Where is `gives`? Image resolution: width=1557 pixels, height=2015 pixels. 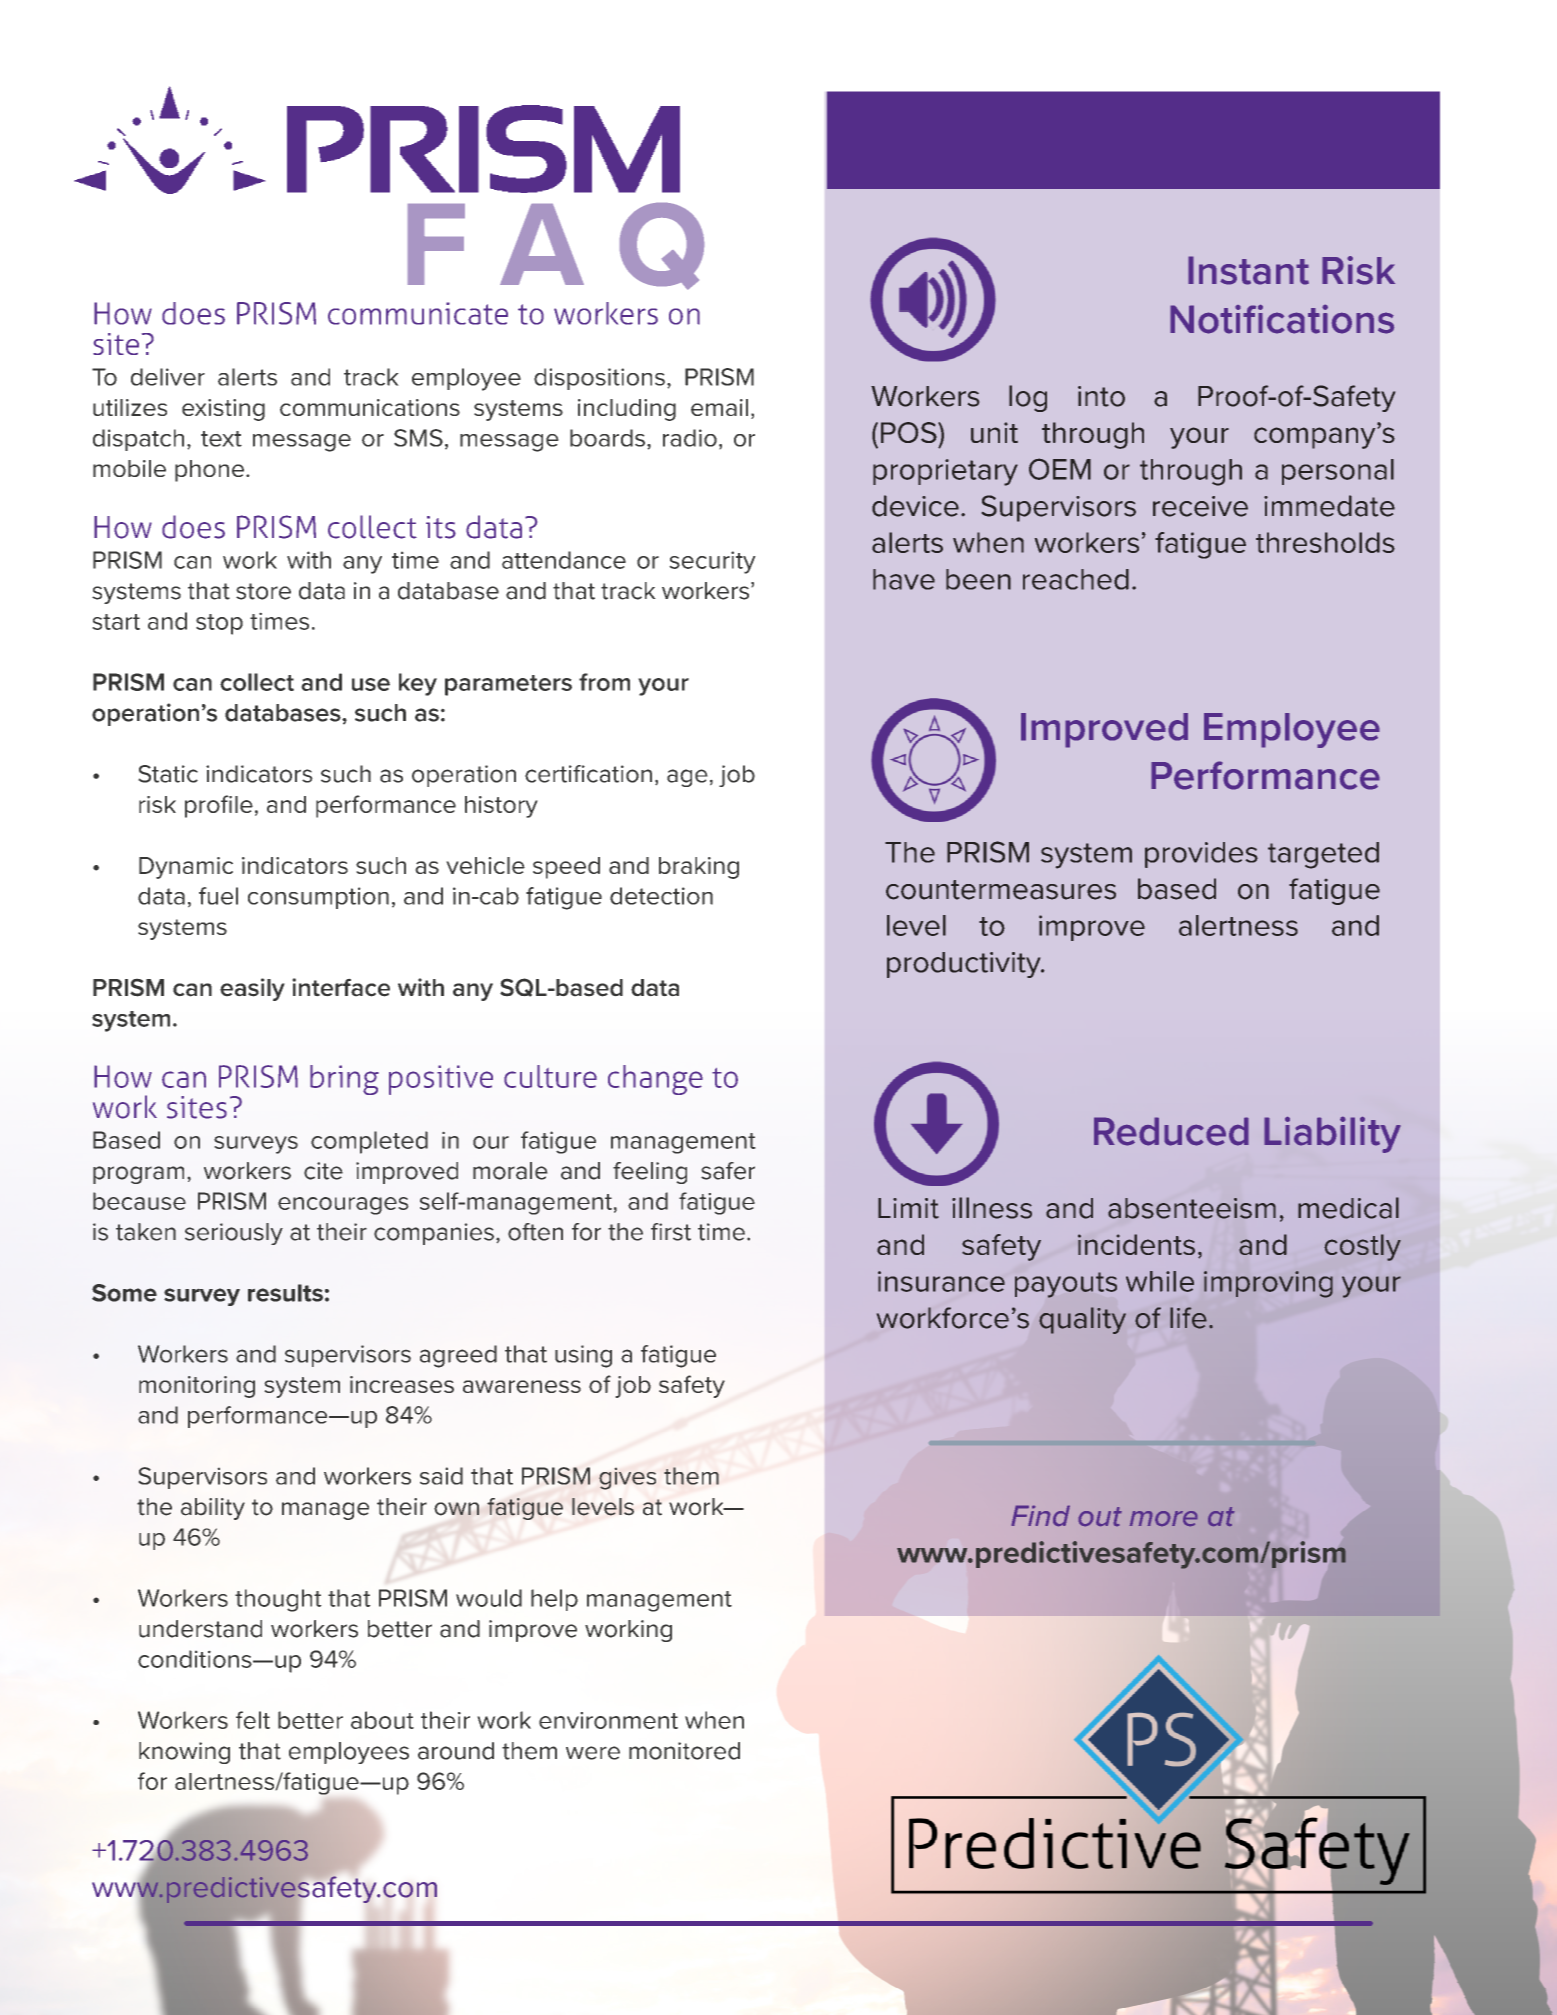 gives is located at coordinates (627, 1479).
